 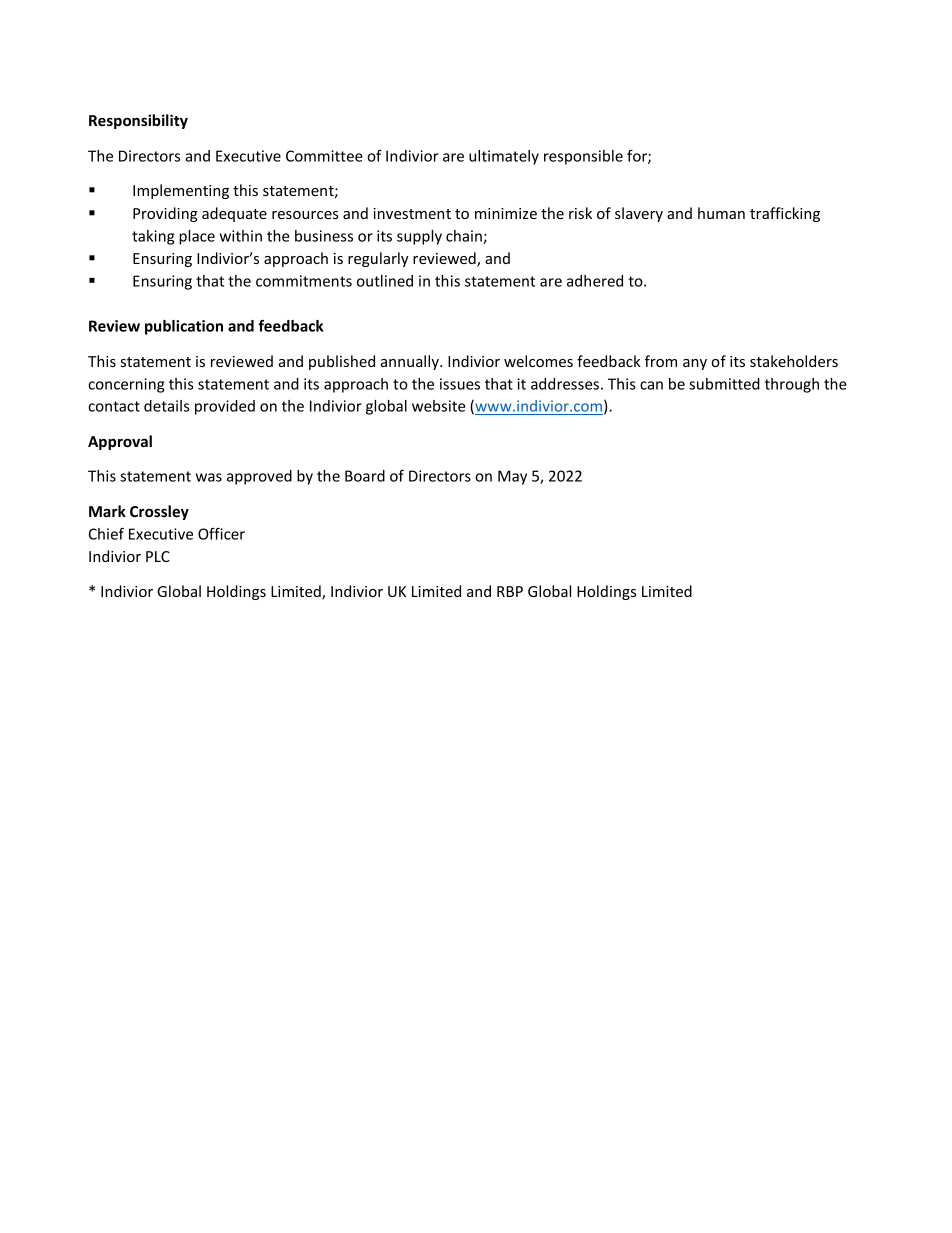 What do you see at coordinates (138, 121) in the screenshot?
I see `Responsibility` at bounding box center [138, 121].
